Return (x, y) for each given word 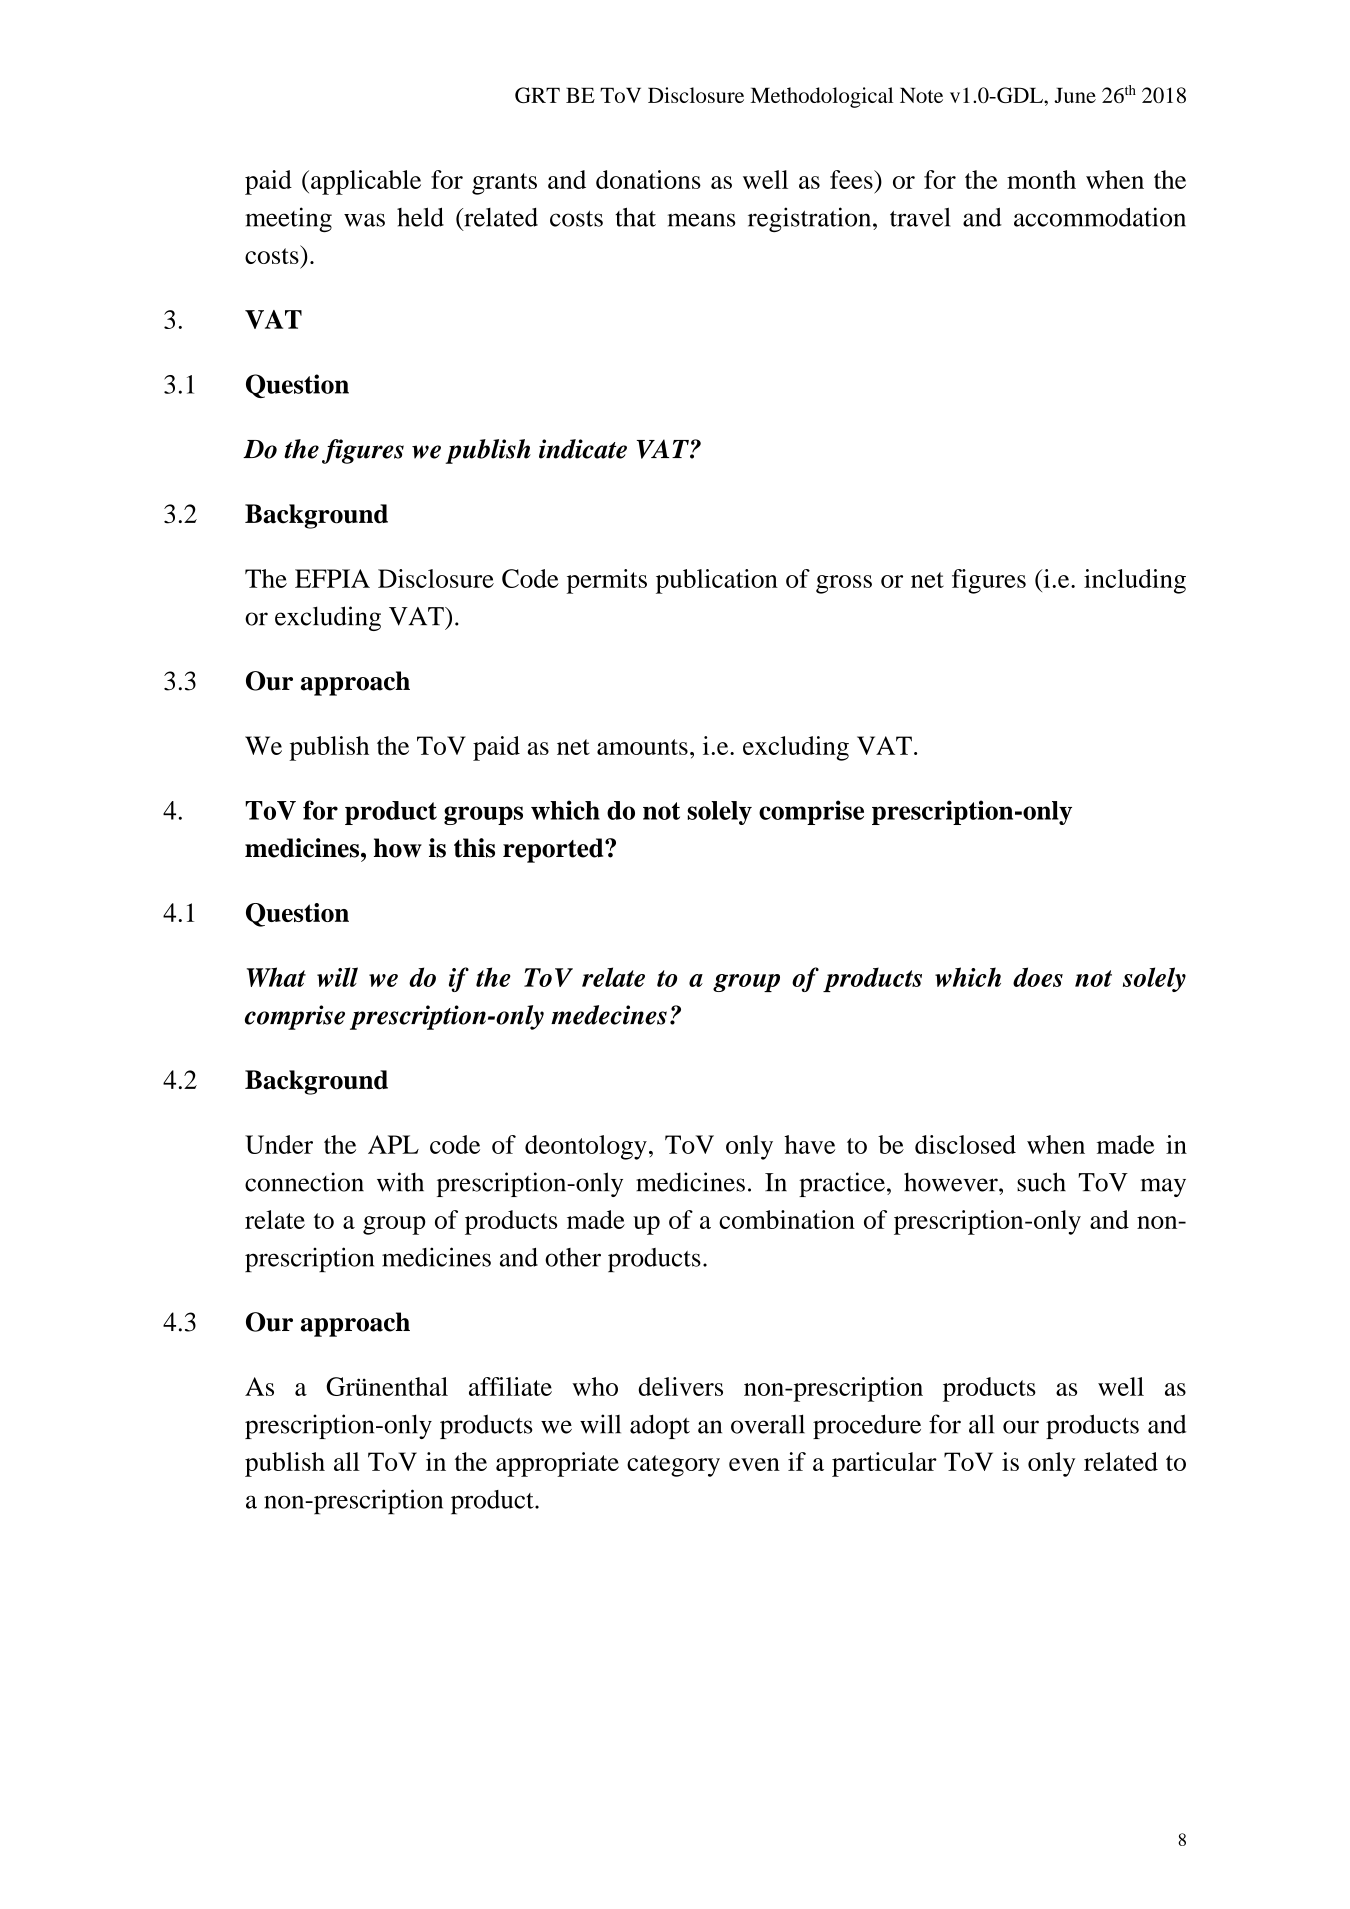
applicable (366, 182)
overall (768, 1424)
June (1075, 95)
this (474, 848)
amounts (642, 747)
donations (648, 179)
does (1038, 977)
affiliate (510, 1386)
